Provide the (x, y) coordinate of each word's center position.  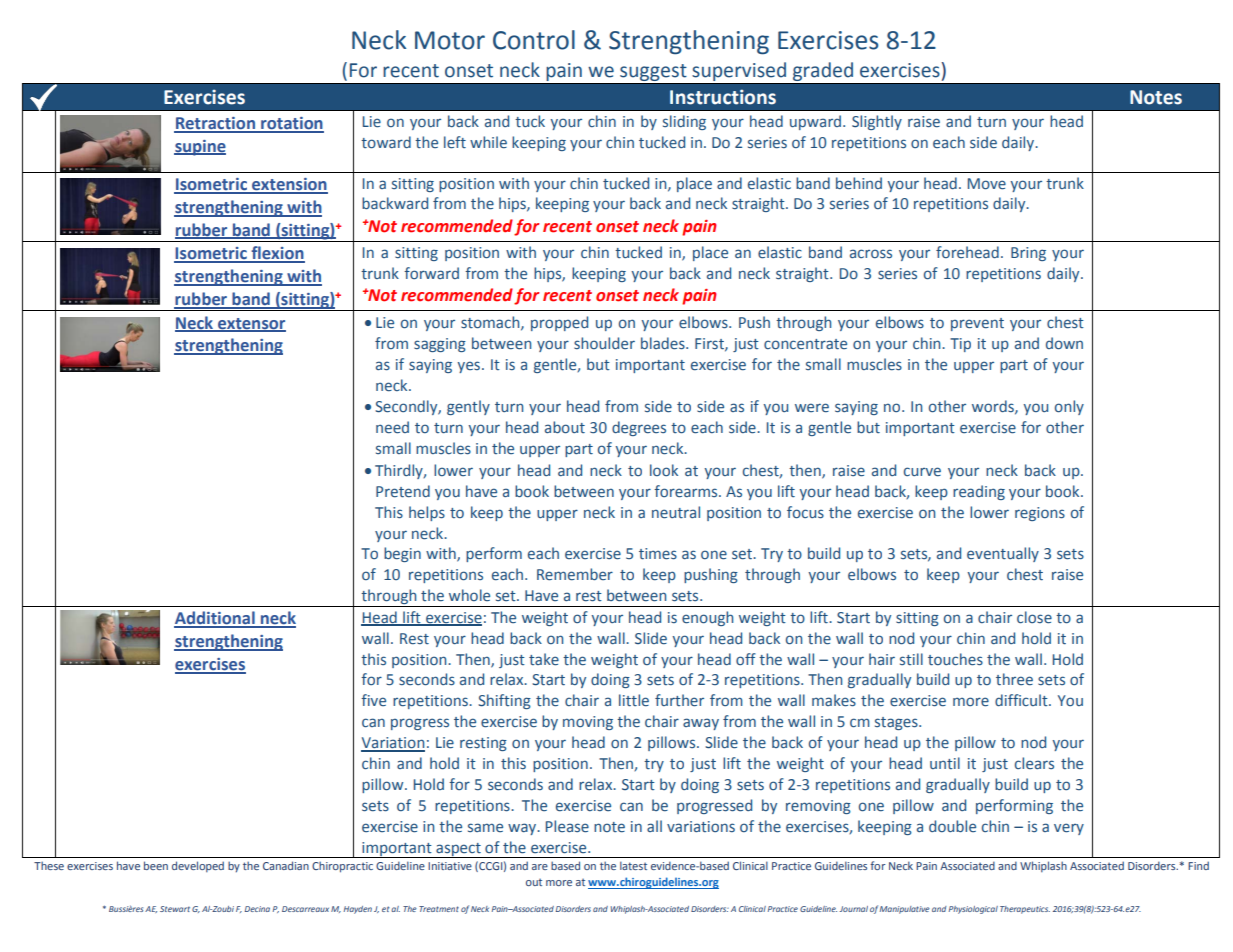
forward (431, 273)
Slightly (877, 122)
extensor (251, 324)
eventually (1003, 554)
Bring (1028, 254)
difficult (1022, 700)
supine (200, 148)
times (658, 554)
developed (198, 866)
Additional (215, 619)
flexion (277, 254)
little (634, 700)
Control (534, 40)
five (373, 700)
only (1069, 407)
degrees (639, 428)
